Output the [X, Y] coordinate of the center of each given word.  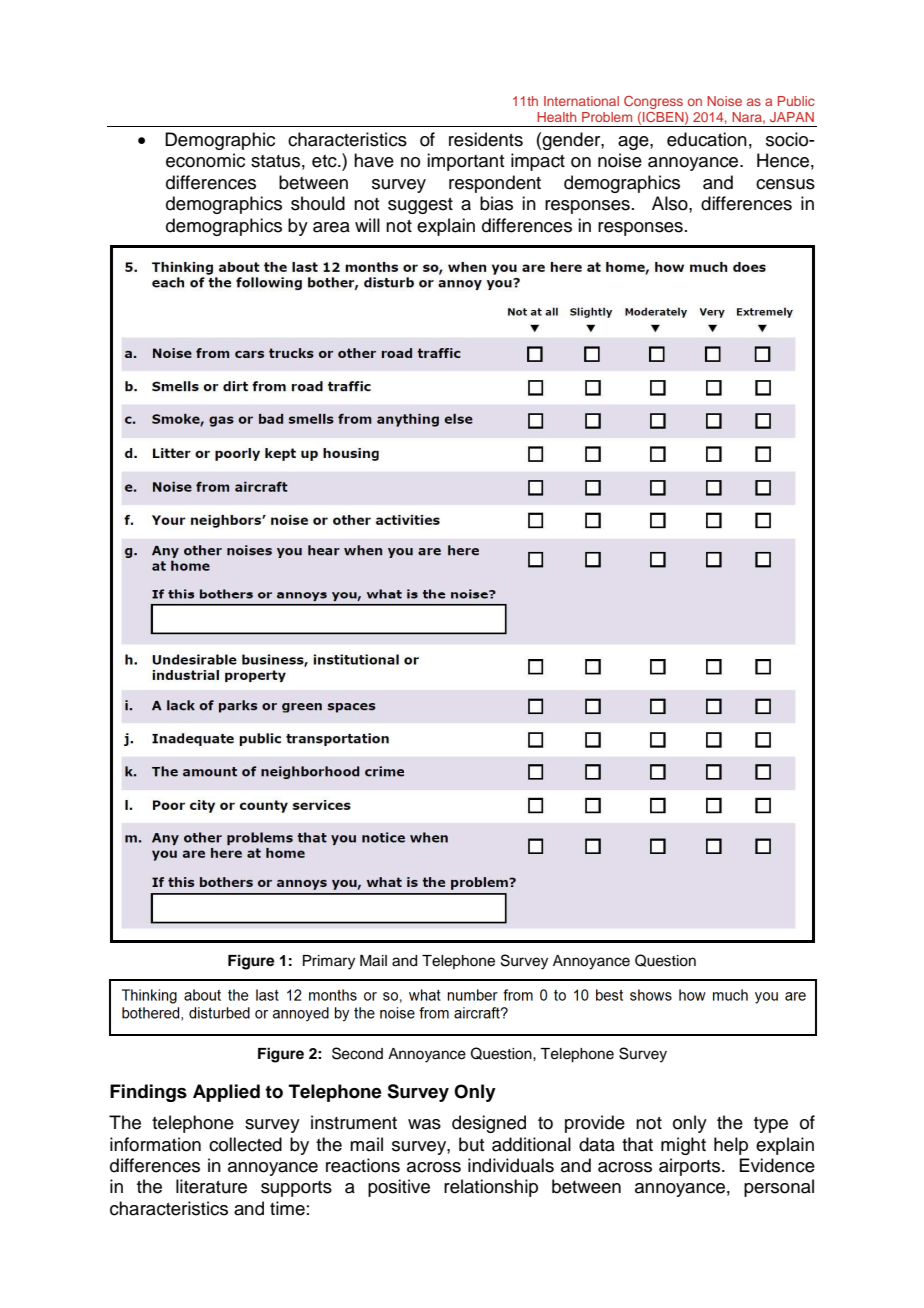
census [785, 184]
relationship [491, 1188]
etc [325, 161]
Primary [329, 962]
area [331, 227]
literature [211, 1186]
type [771, 1125]
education [707, 139]
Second [357, 1053]
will [367, 225]
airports [691, 1167]
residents [486, 139]
